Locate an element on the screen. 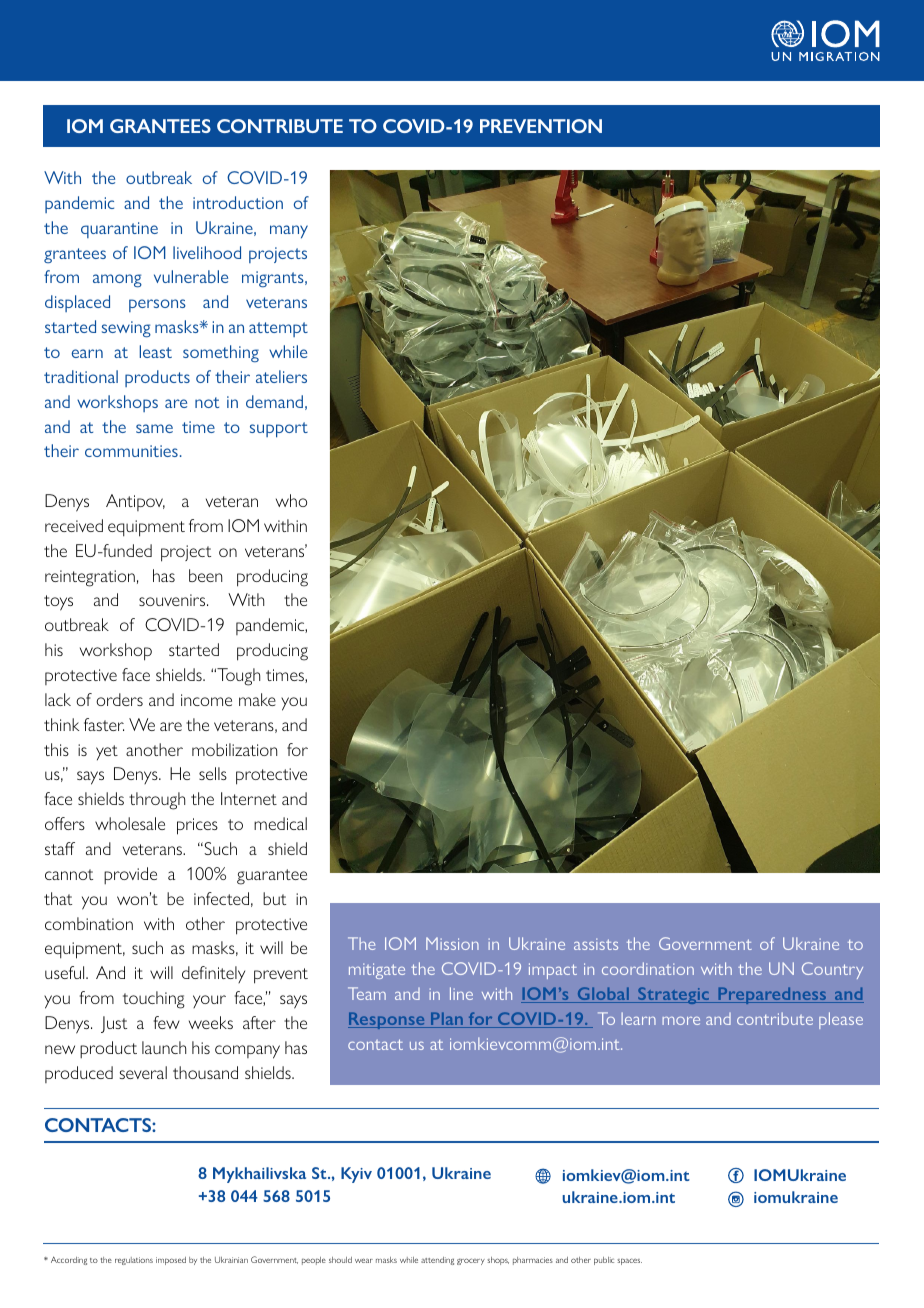  regulations is located at coordinates (134, 1261).
